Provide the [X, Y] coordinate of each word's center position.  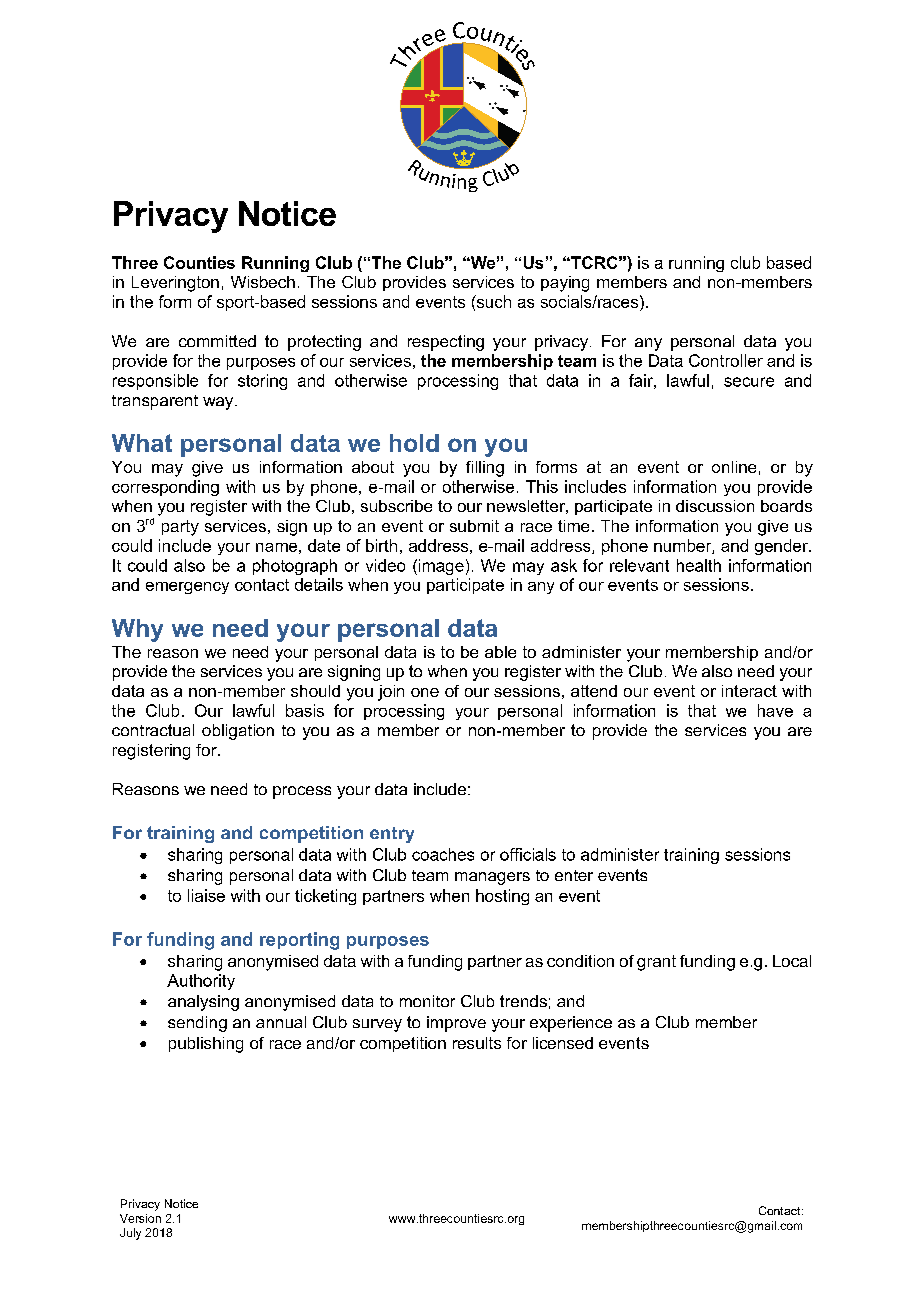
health [699, 565]
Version [140, 1218]
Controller [726, 360]
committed [217, 341]
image [440, 567]
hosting [502, 897]
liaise [206, 895]
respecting [446, 343]
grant [656, 963]
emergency [187, 588]
